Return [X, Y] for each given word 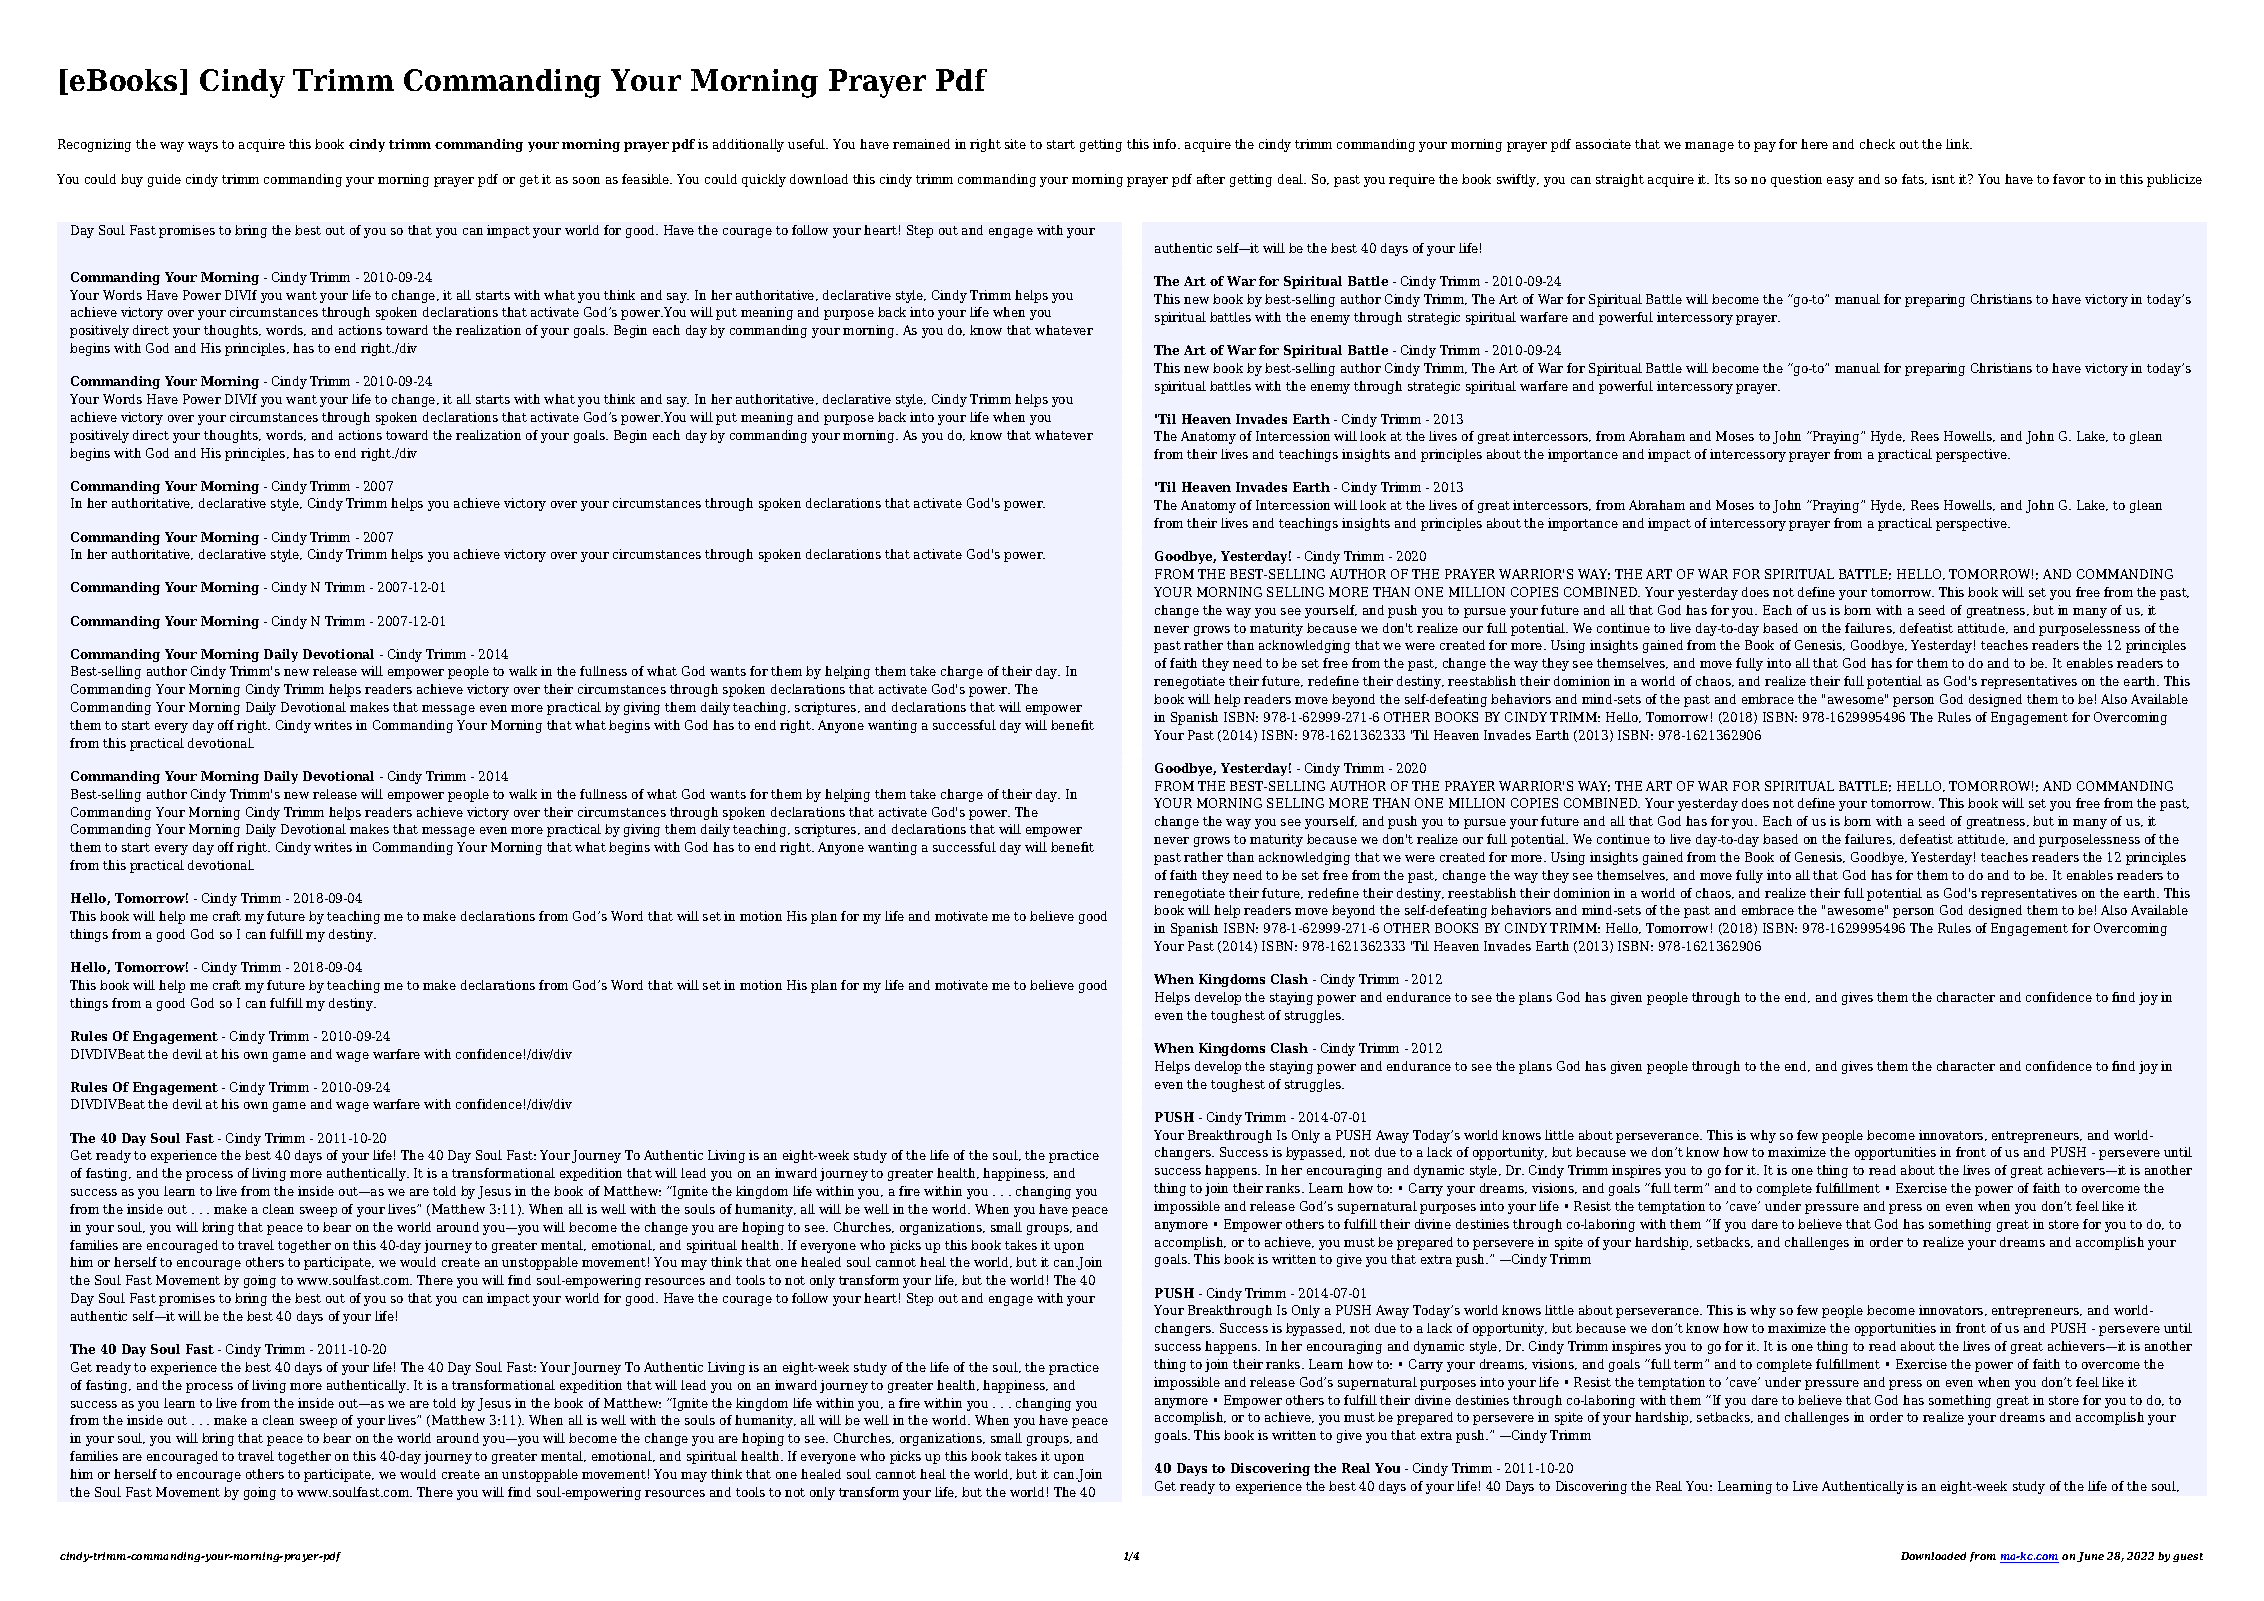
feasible [647, 179]
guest [2188, 1557]
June [2090, 1557]
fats [1914, 179]
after [1211, 179]
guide [164, 180]
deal [1291, 179]
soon [586, 180]
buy [132, 180]
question [1796, 180]
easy [1840, 182]
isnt [1943, 179]
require [1412, 180]
